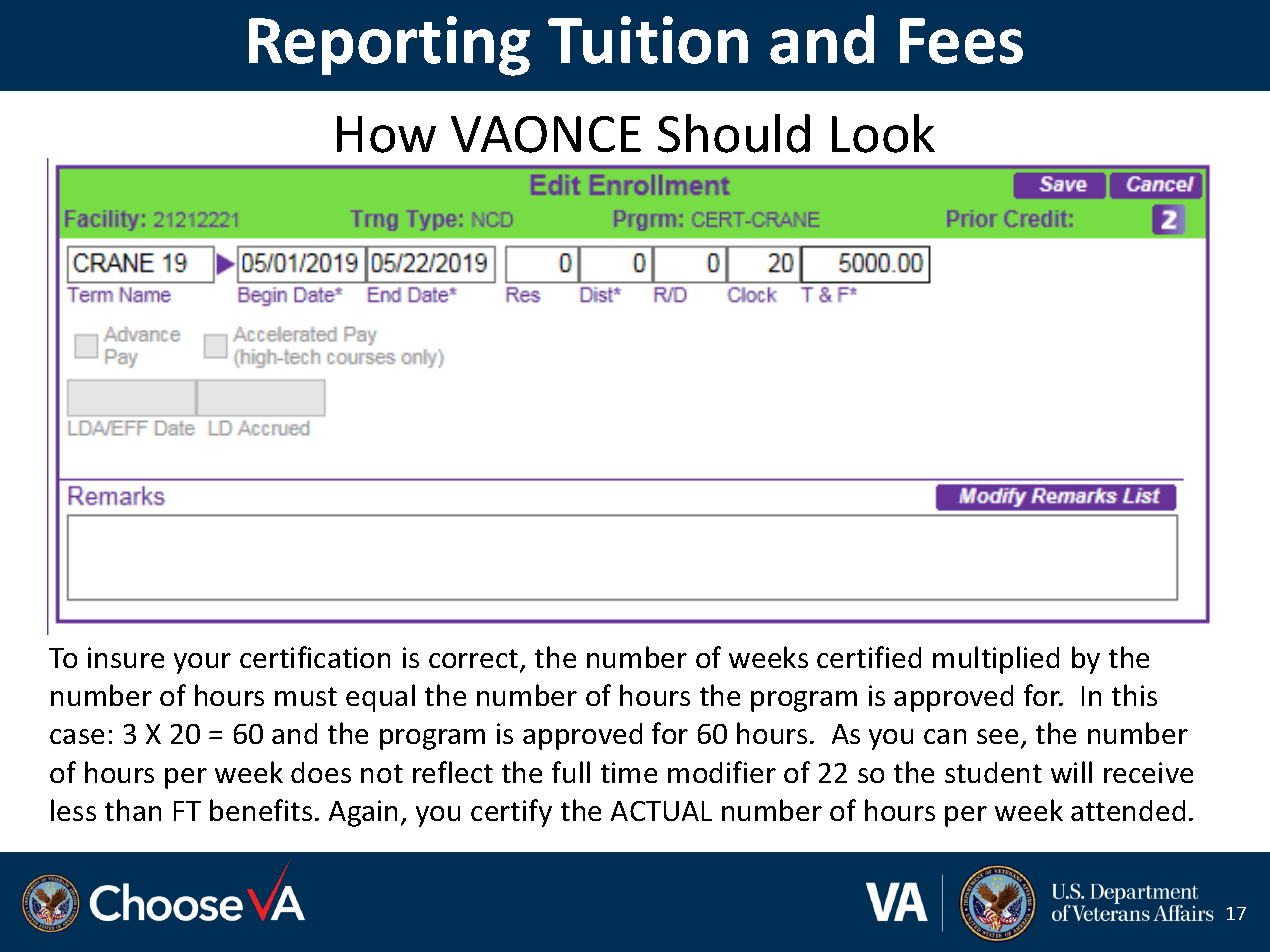 The image size is (1270, 952). Describe the element at coordinates (389, 46) in the image. I see `Reporting` at that location.
